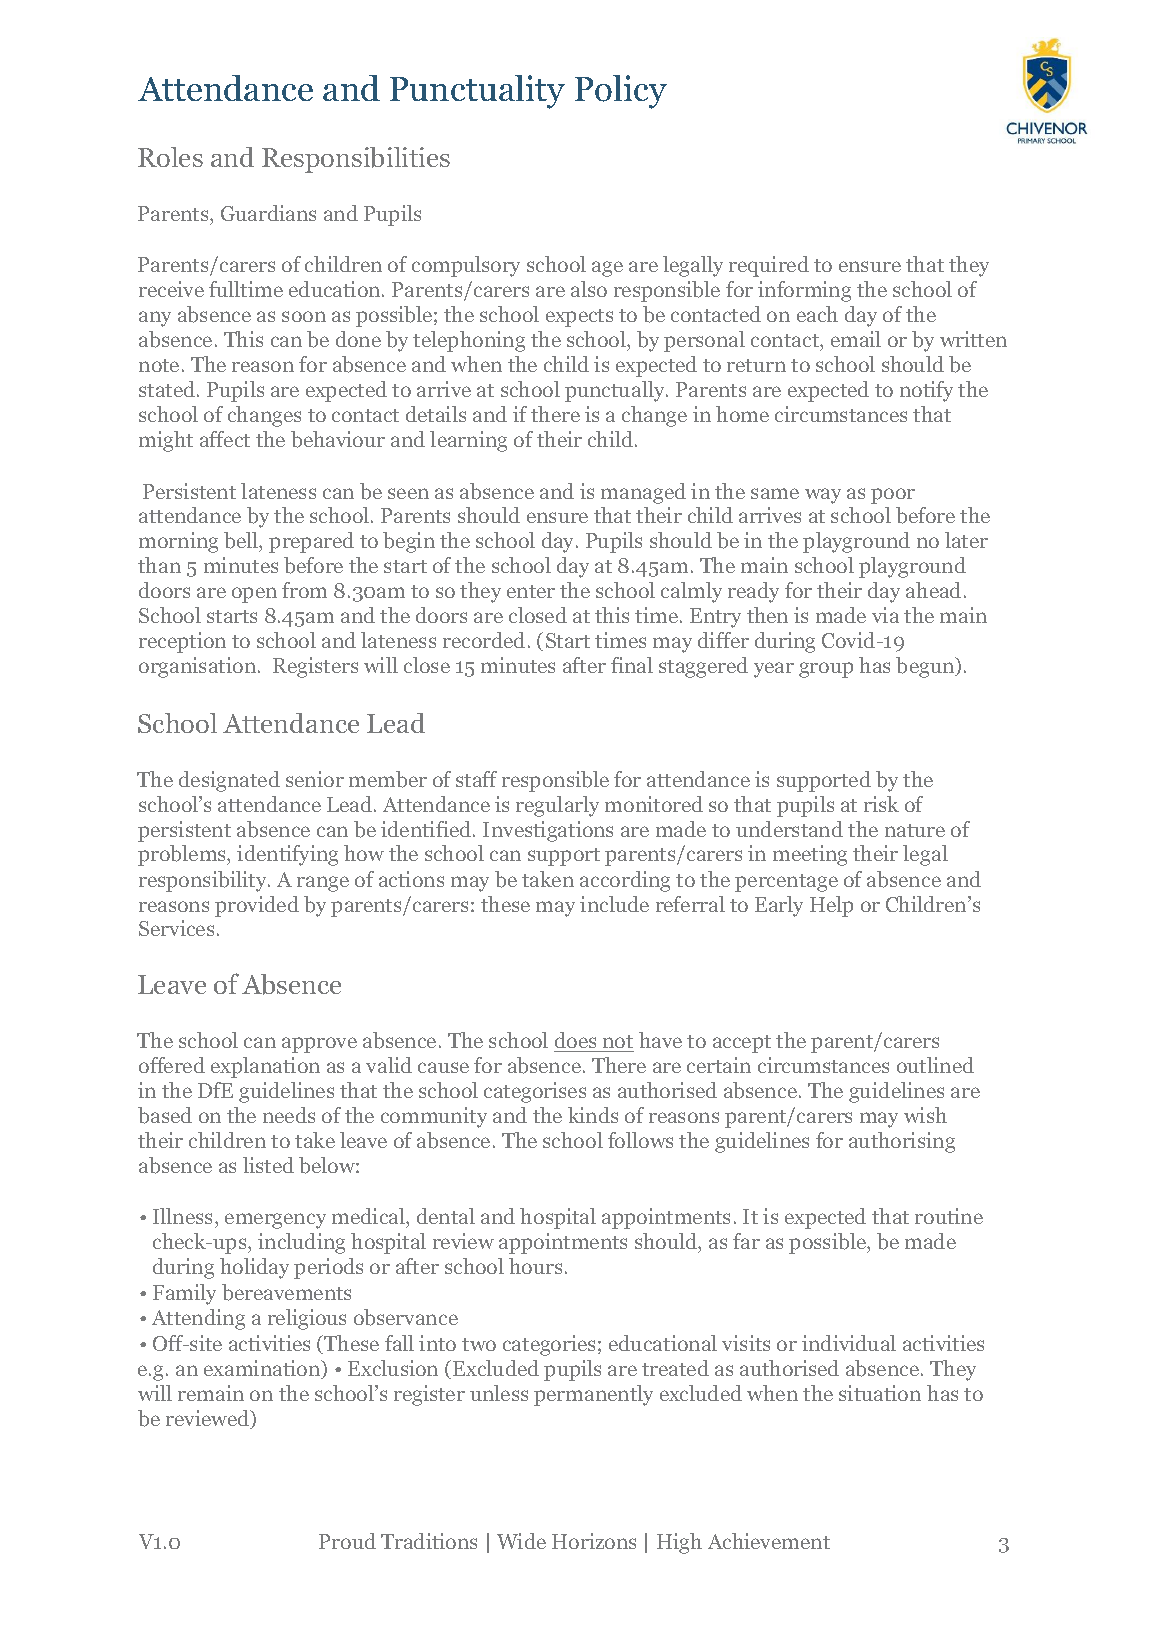 The image size is (1149, 1626). What do you see at coordinates (521, 1541) in the screenshot?
I see `Wide` at bounding box center [521, 1541].
